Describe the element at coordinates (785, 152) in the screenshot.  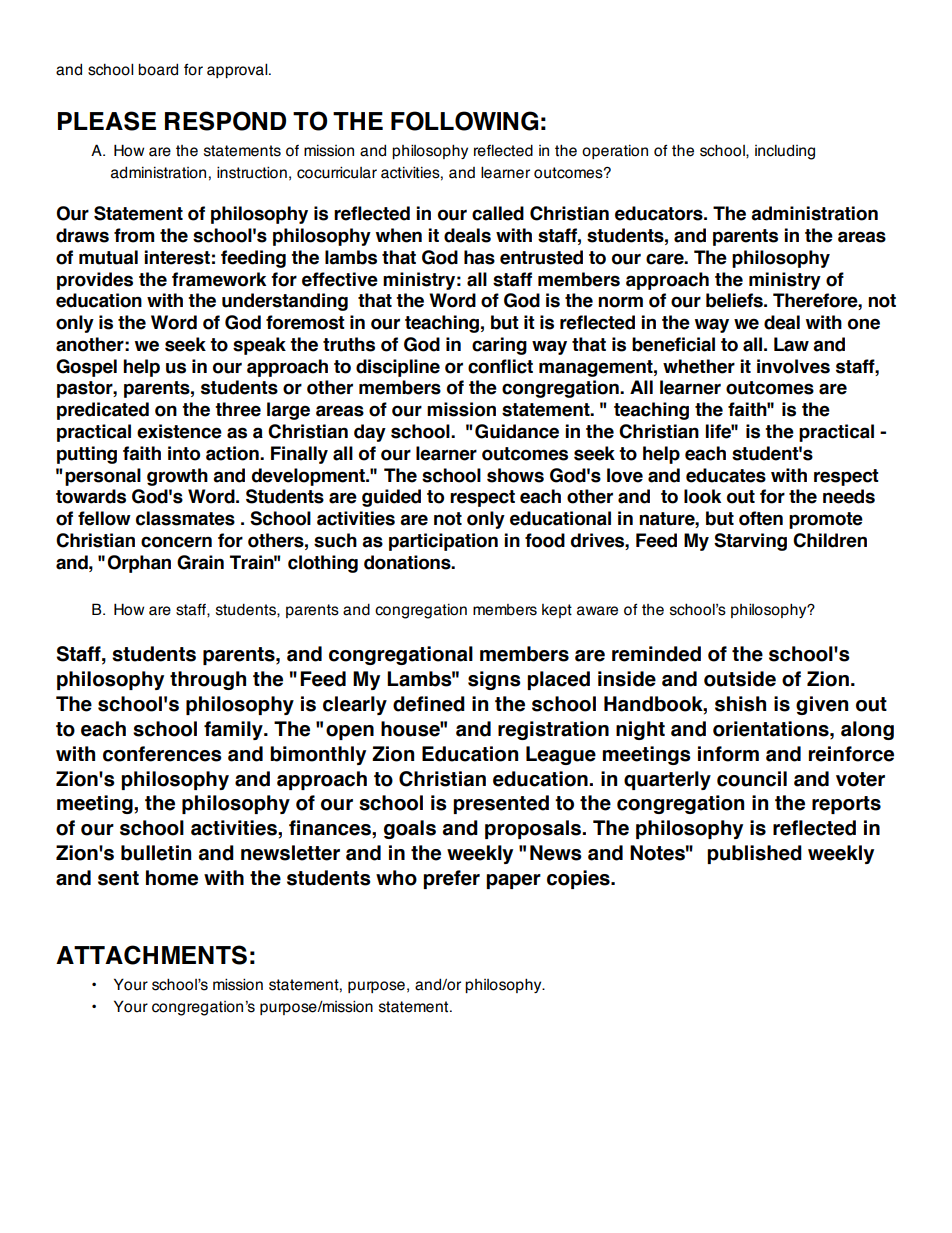
I see `including` at that location.
